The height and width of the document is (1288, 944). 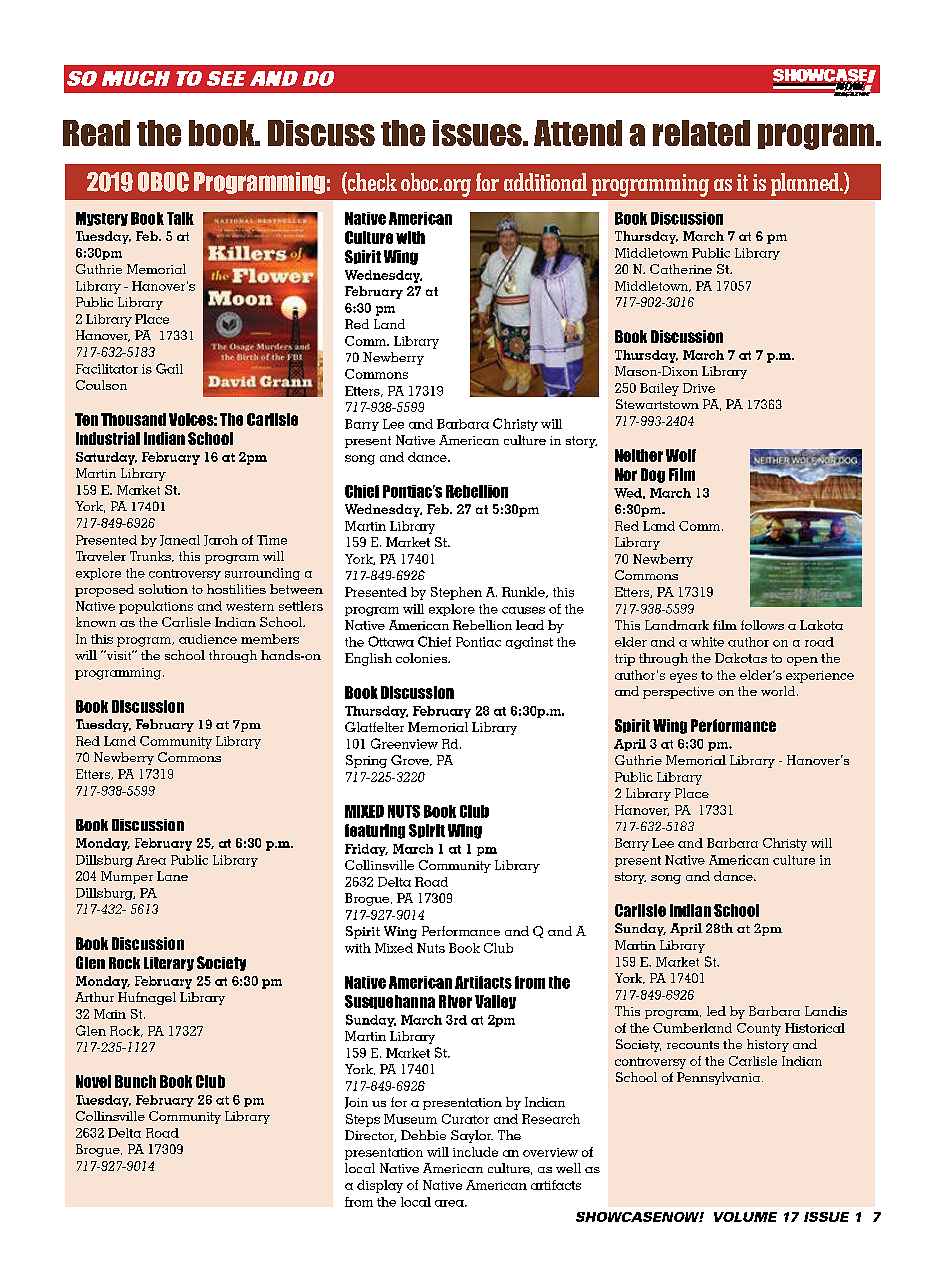 I want to click on Talk, so click(x=180, y=218).
